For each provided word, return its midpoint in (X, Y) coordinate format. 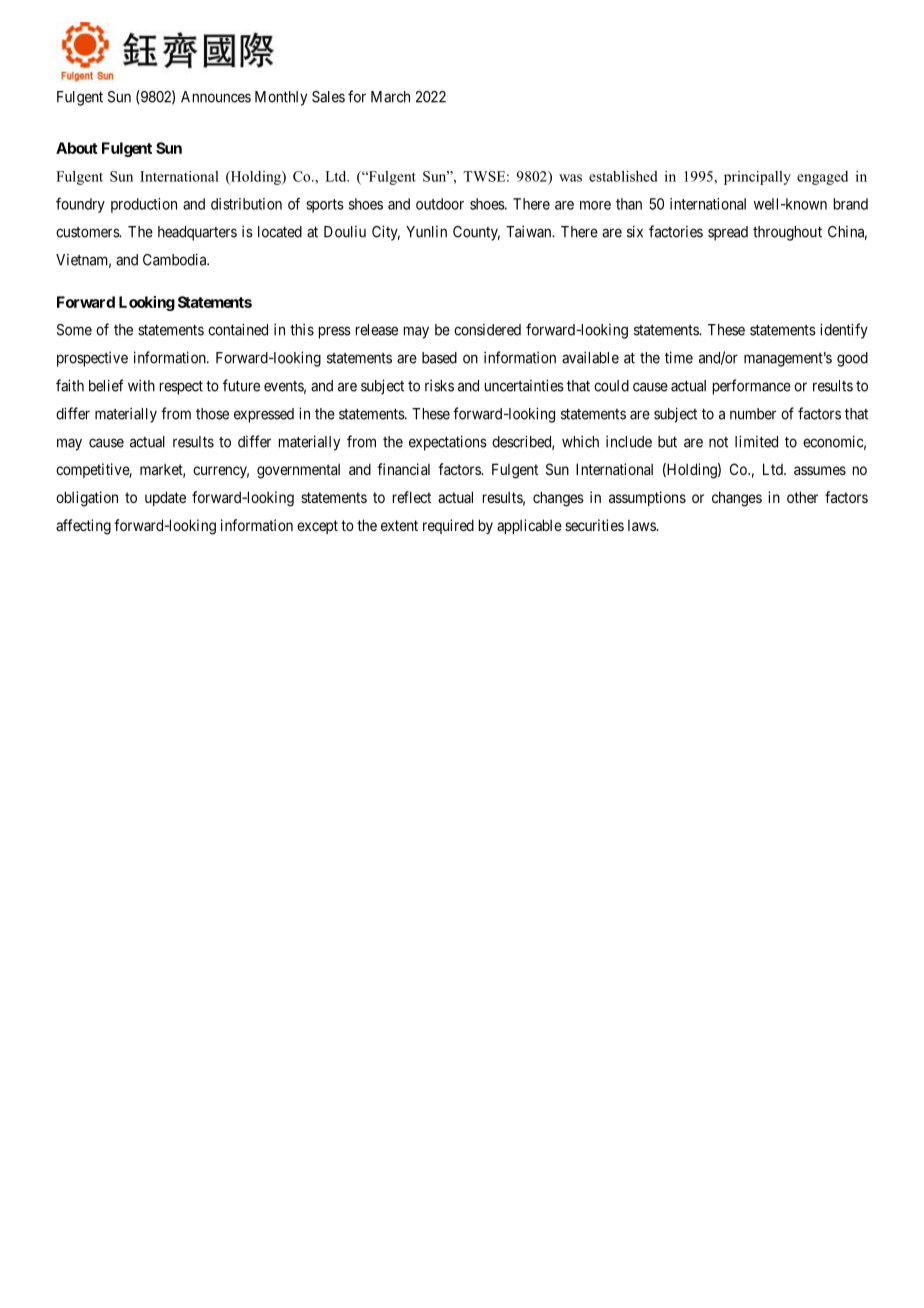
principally (757, 178)
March (390, 97)
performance (752, 387)
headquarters (197, 233)
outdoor (440, 204)
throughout (787, 233)
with (141, 385)
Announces (216, 97)
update (165, 498)
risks (439, 385)
